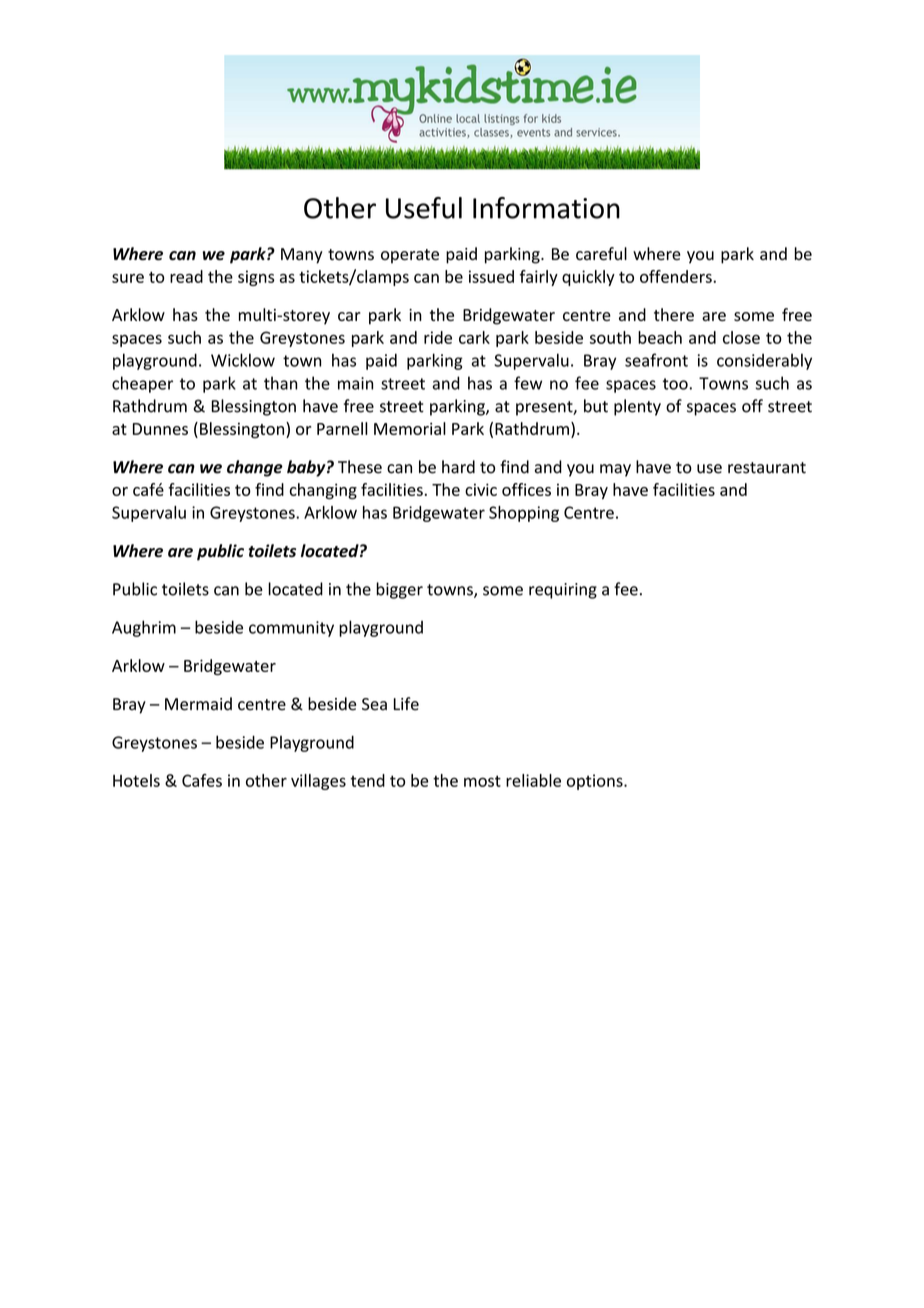 The height and width of the screenshot is (1308, 924). I want to click on may, so click(615, 470).
